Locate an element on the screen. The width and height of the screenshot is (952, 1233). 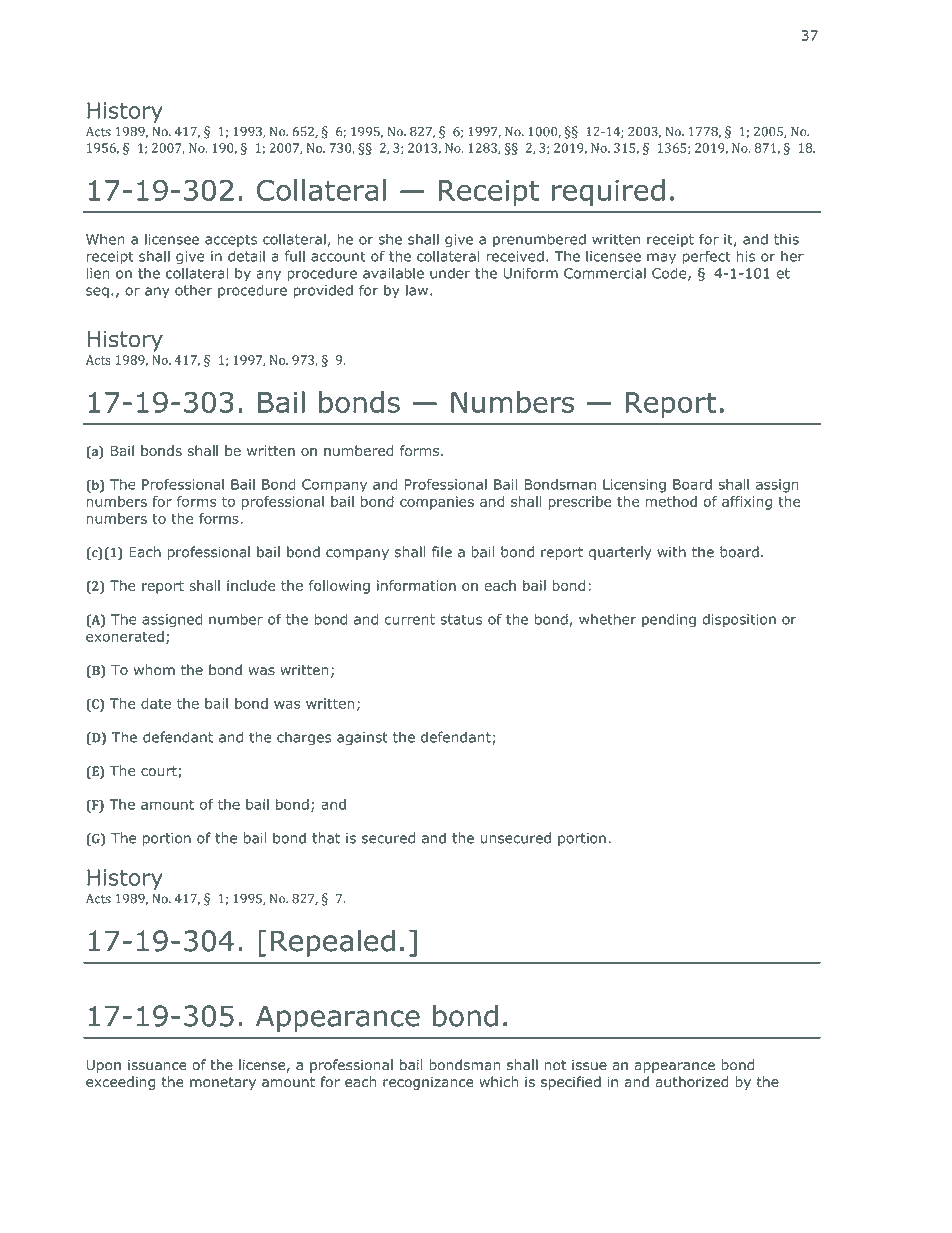
method is located at coordinates (671, 501).
